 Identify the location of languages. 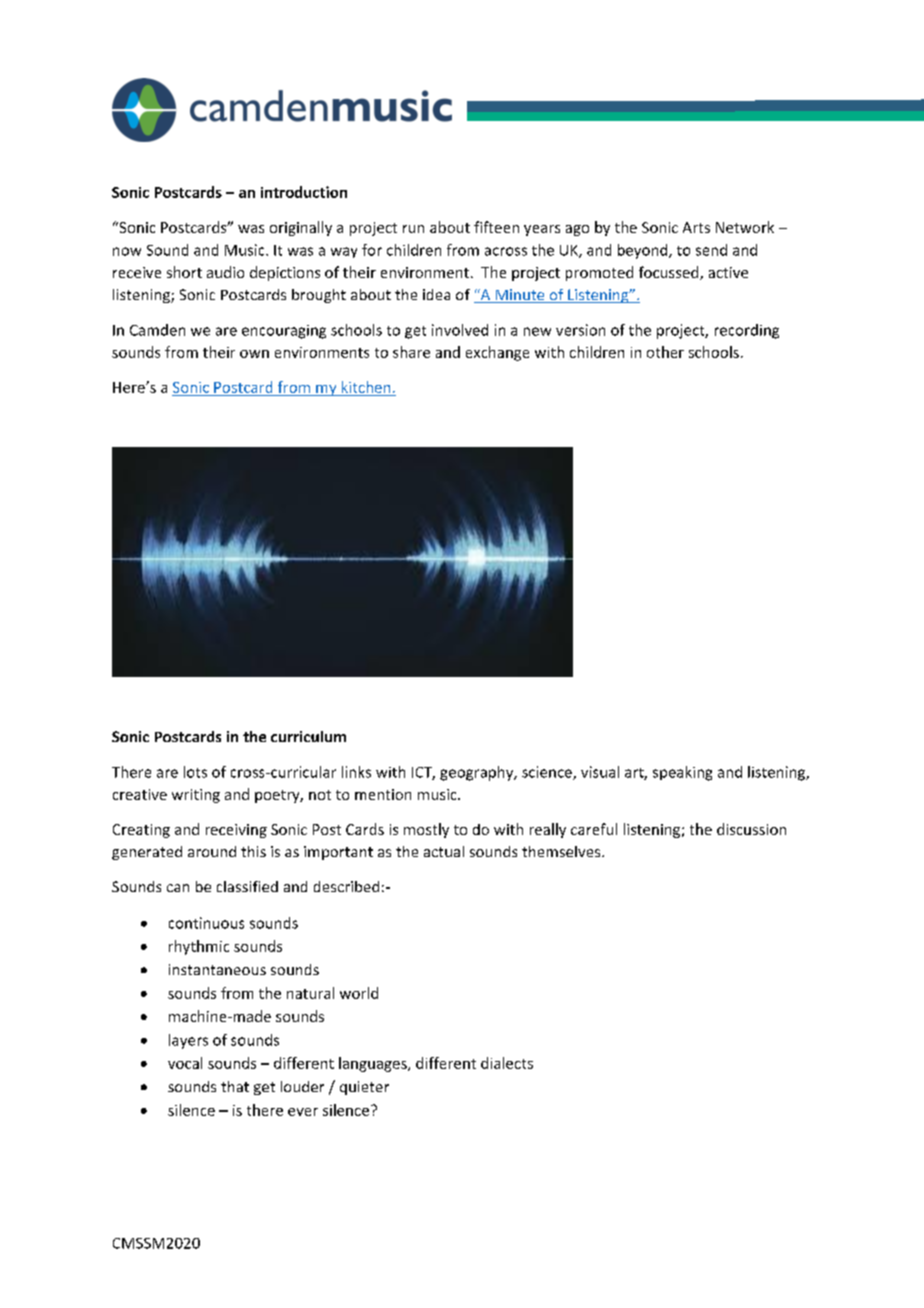
(374, 1064).
